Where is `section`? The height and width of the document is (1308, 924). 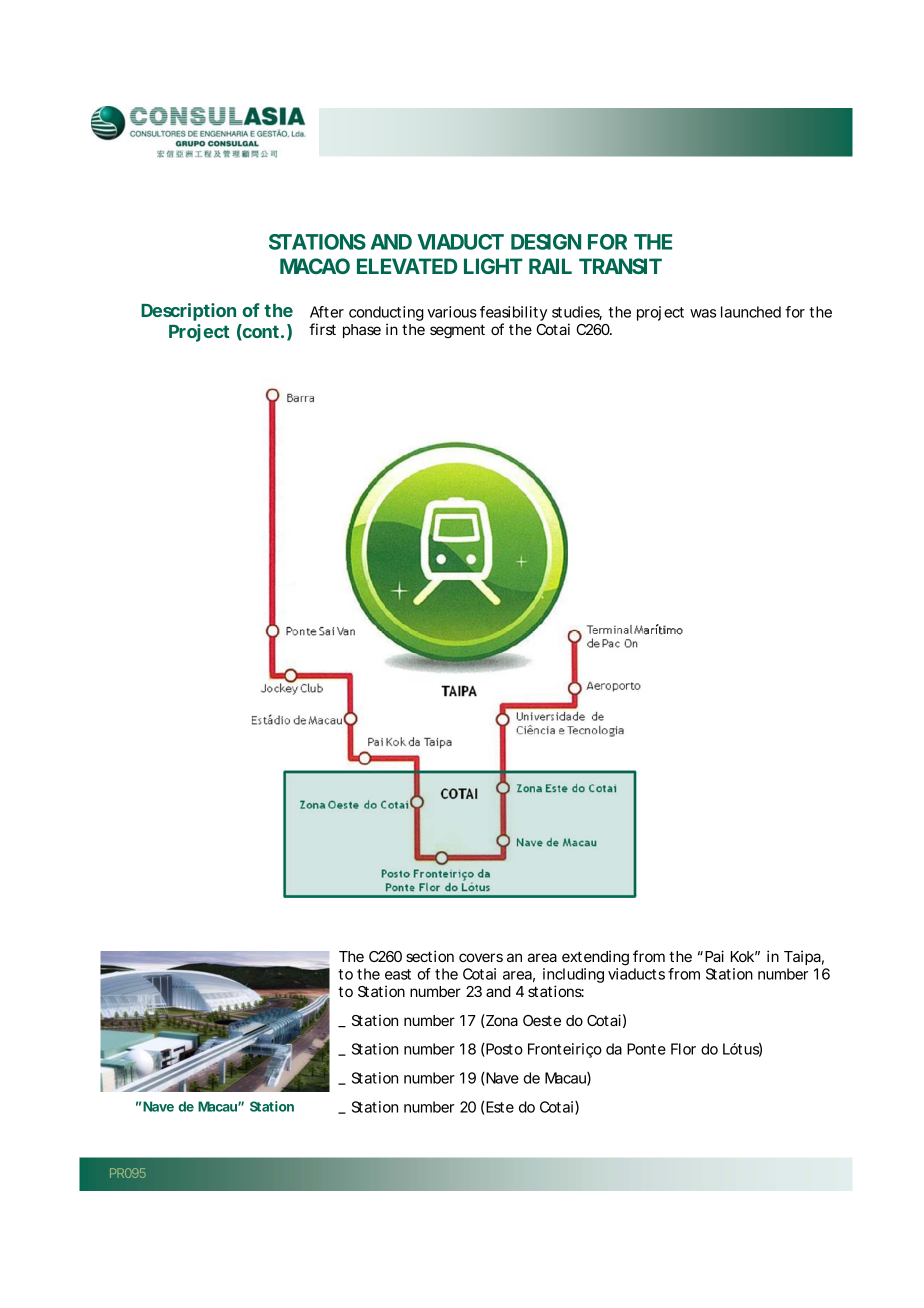 section is located at coordinates (430, 956).
